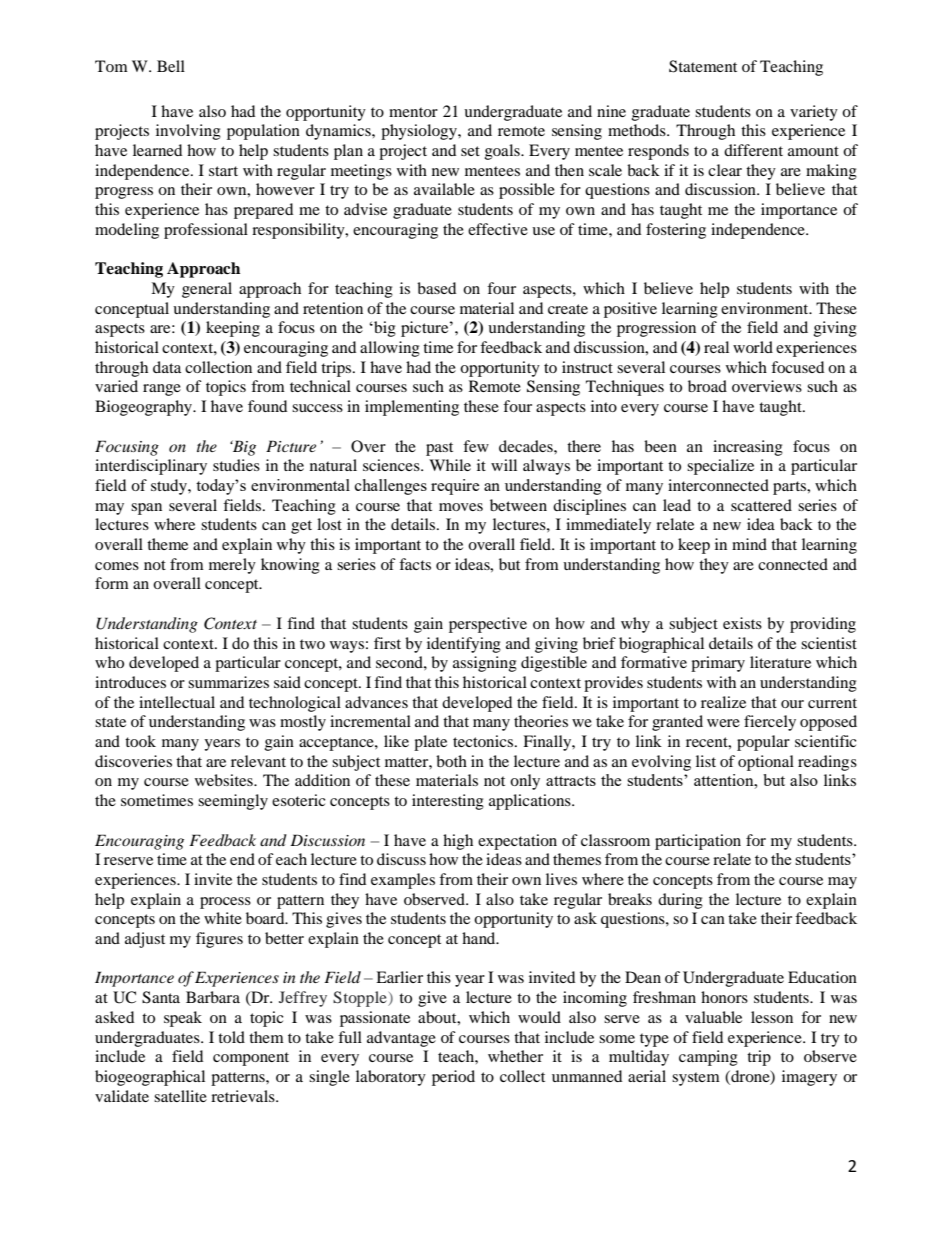 This screenshot has height=1233, width=952. What do you see at coordinates (763, 743) in the screenshot?
I see `popular` at bounding box center [763, 743].
